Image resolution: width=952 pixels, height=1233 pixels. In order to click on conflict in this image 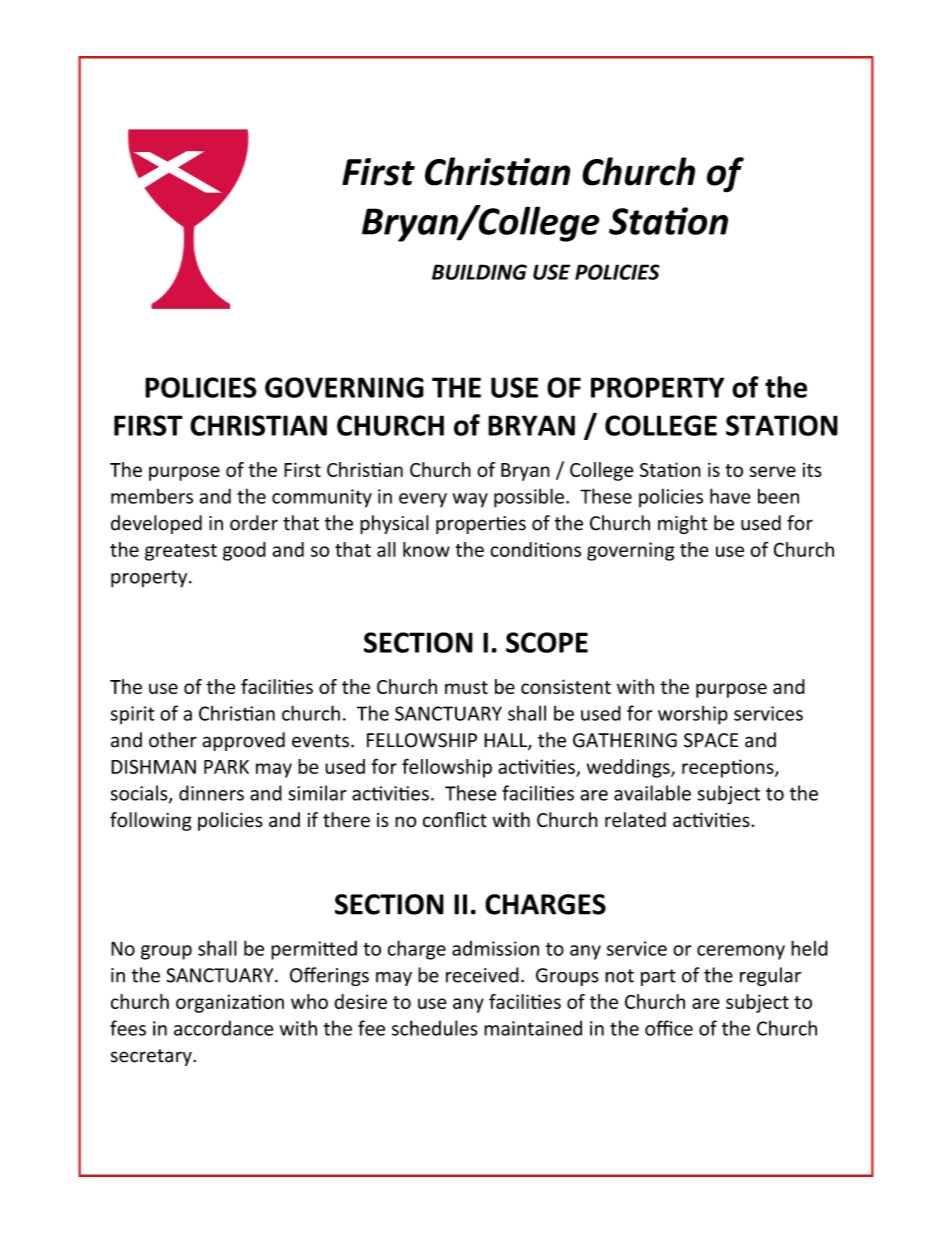, I will do `click(455, 820)`.
